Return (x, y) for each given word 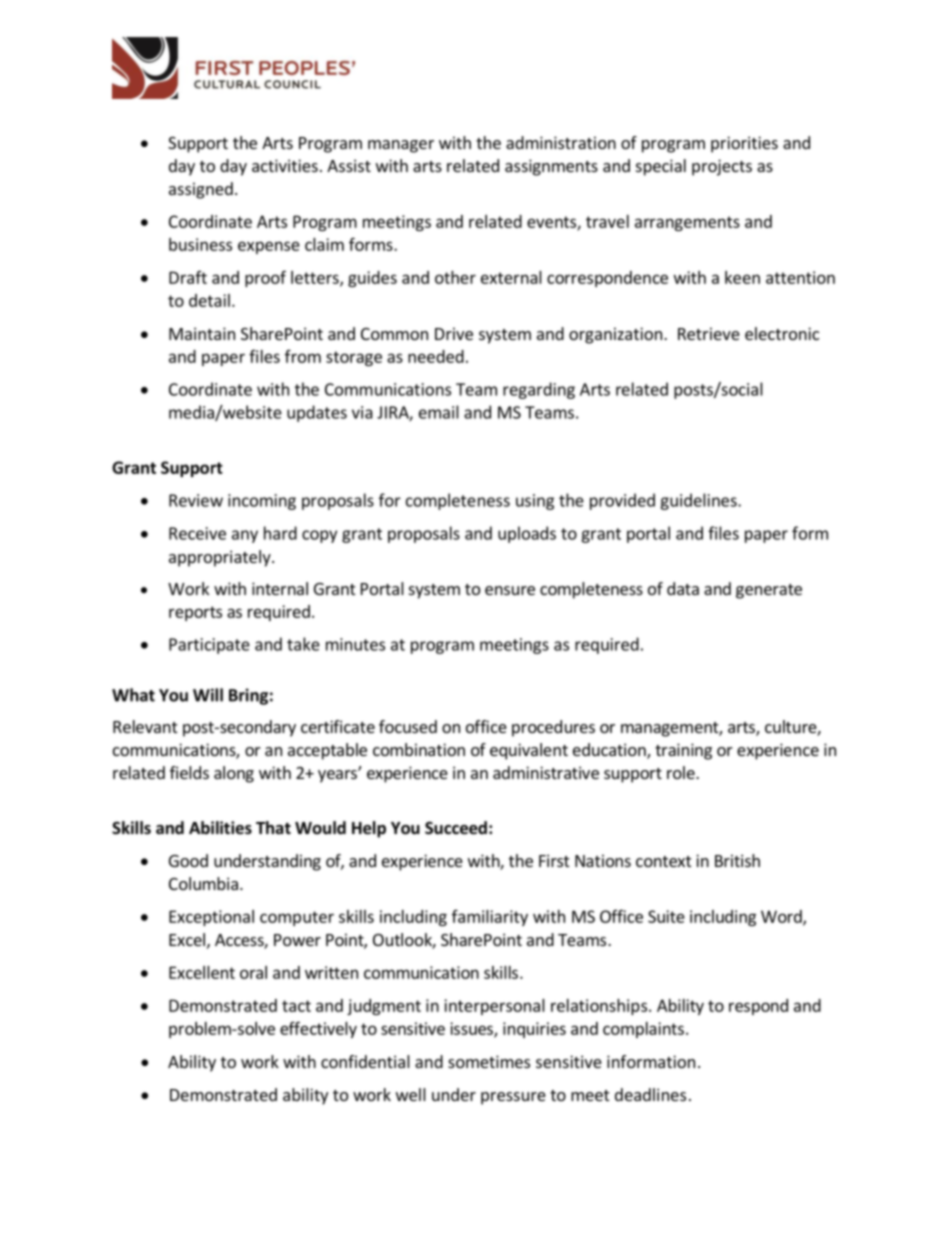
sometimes (489, 1061)
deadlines (650, 1094)
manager (401, 146)
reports (195, 613)
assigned (201, 190)
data (683, 588)
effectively (318, 1029)
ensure (510, 590)
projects (722, 167)
